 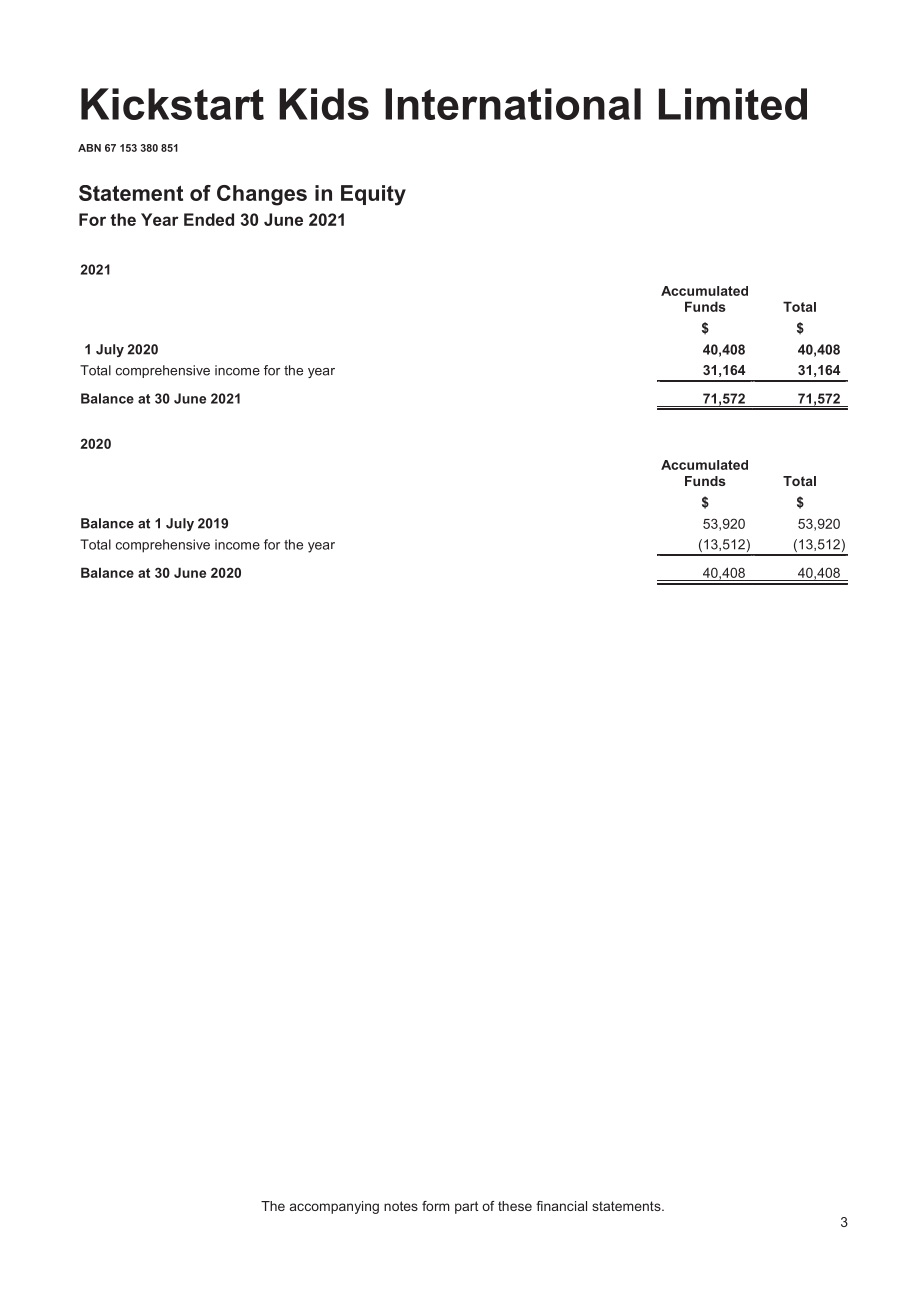 I want to click on Changes, so click(x=262, y=195).
